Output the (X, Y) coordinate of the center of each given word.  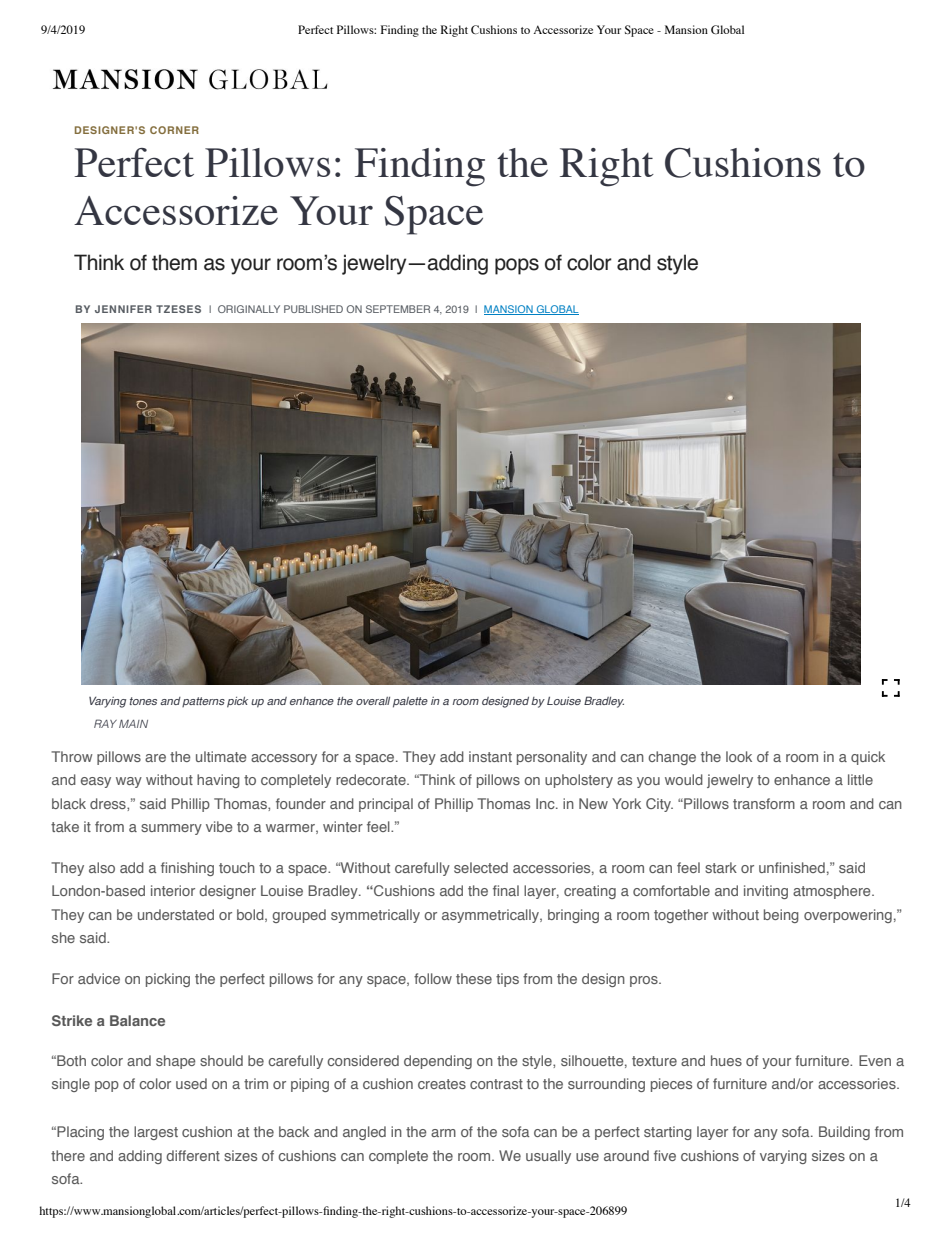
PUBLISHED (313, 309)
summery (171, 829)
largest (156, 1133)
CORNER (174, 130)
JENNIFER (123, 309)
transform (764, 803)
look (739, 756)
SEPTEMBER (398, 309)
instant (490, 756)
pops (517, 266)
